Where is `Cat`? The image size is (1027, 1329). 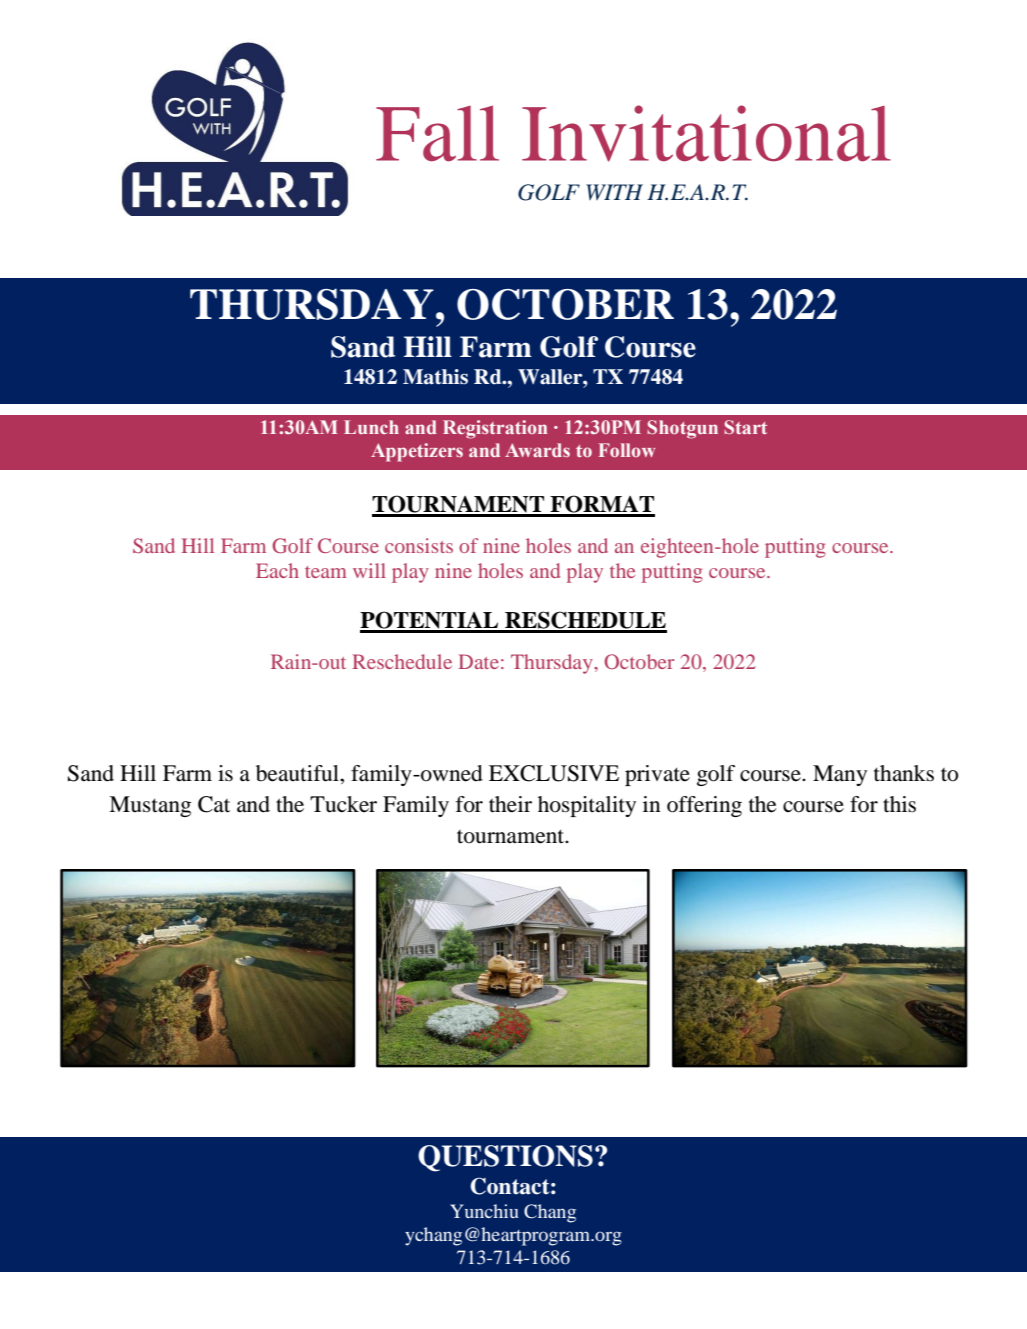
Cat is located at coordinates (214, 804).
